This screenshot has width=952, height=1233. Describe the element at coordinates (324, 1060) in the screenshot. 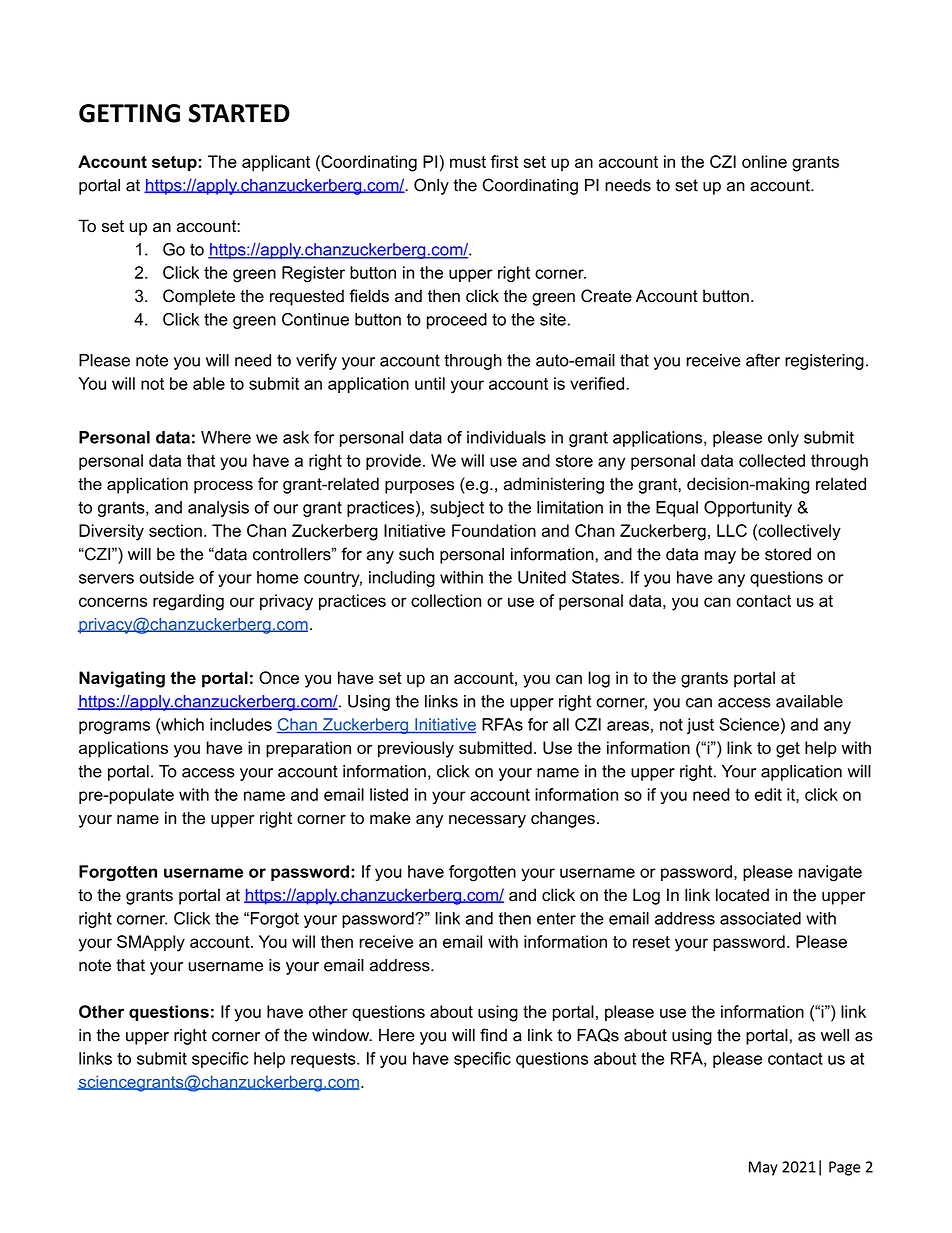

I see `requests` at that location.
